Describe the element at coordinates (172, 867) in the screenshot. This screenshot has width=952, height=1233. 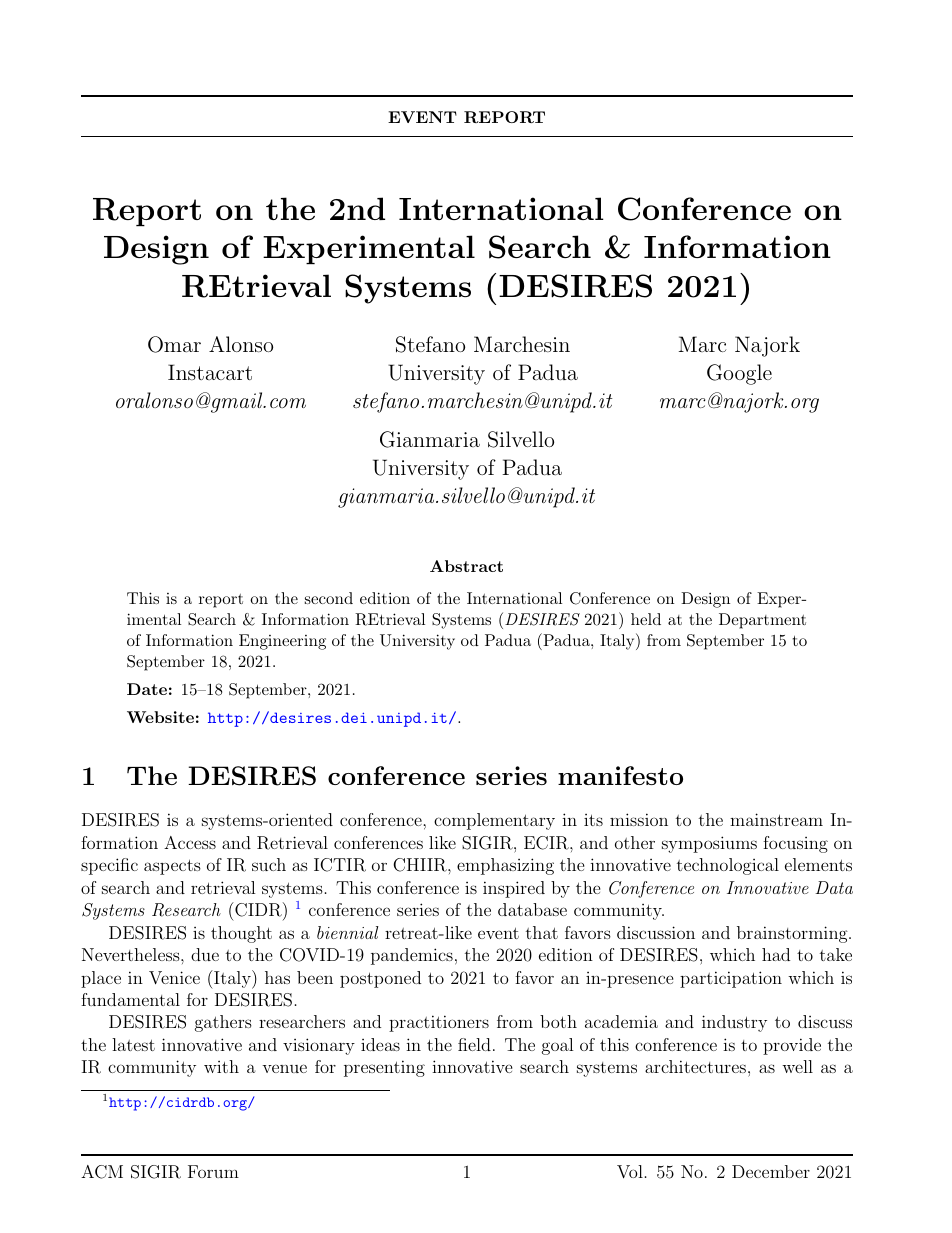
I see `aspects` at that location.
